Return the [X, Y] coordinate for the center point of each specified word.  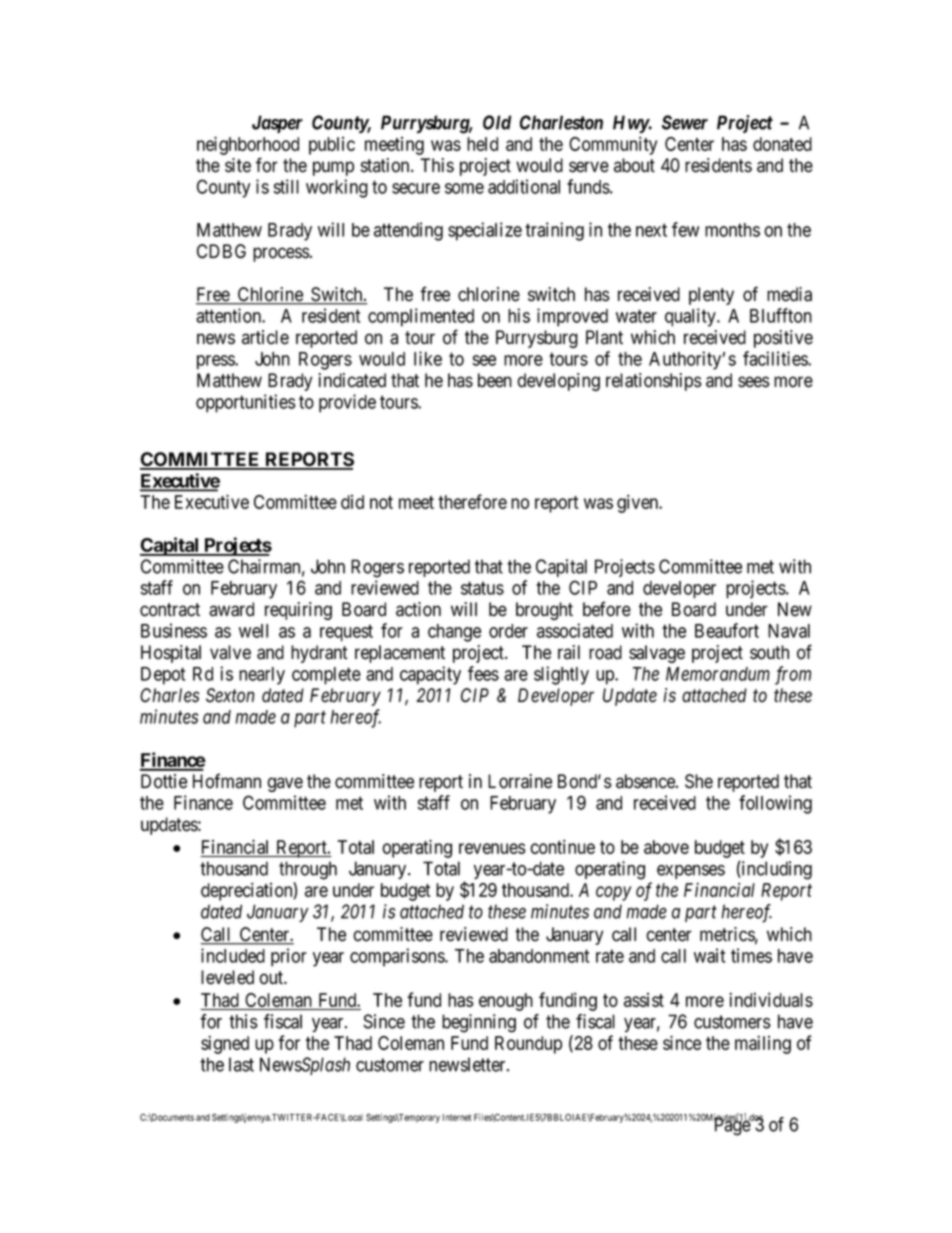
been [495, 380]
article [265, 337]
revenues [492, 848]
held [482, 144]
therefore [472, 501]
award [231, 609]
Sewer [685, 122]
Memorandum [718, 674]
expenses [691, 872]
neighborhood [248, 145]
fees [483, 673]
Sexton [230, 695]
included [233, 955]
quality [691, 317]
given [639, 503]
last [241, 1064]
